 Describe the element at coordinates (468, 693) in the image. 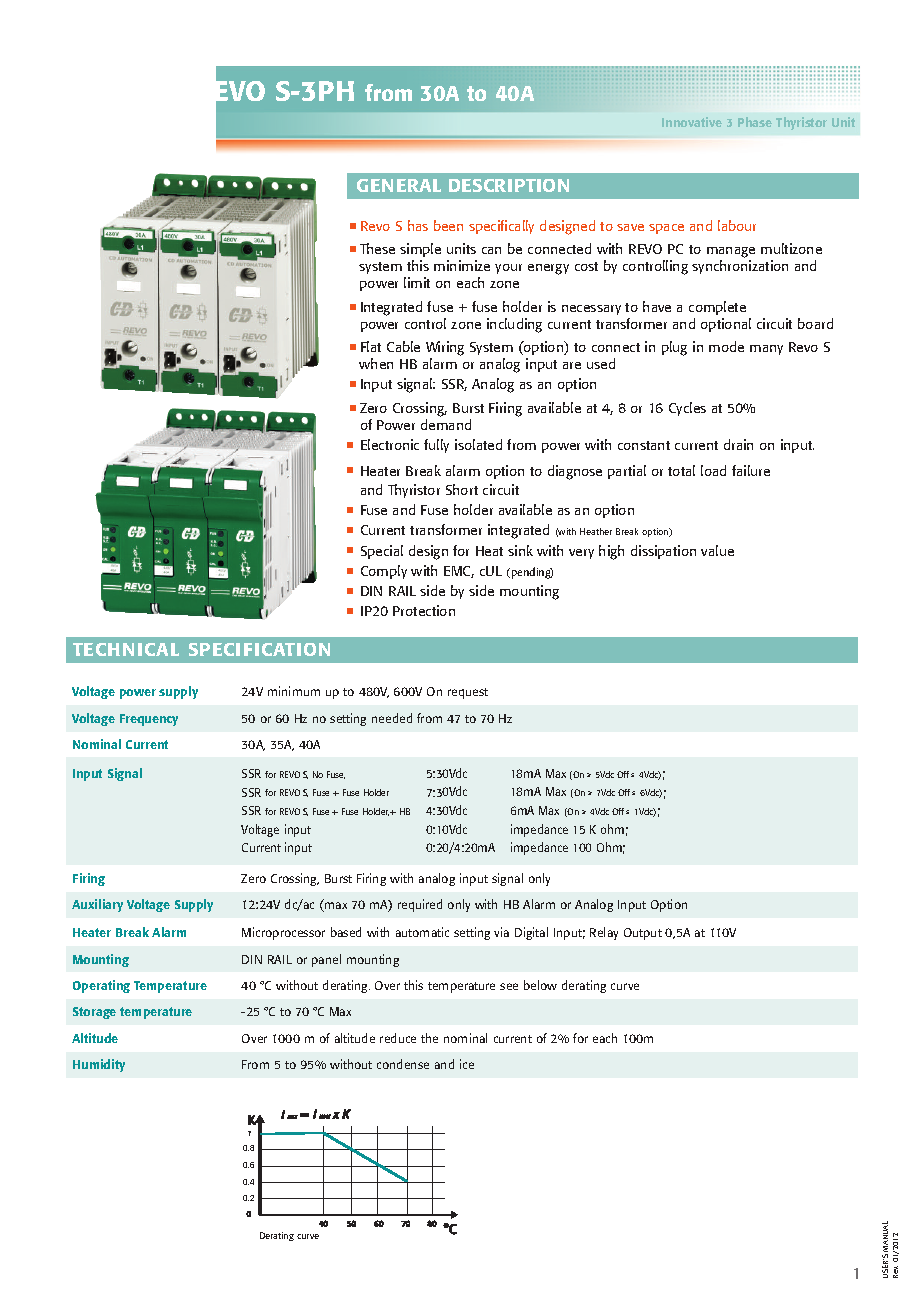

I see `request` at that location.
